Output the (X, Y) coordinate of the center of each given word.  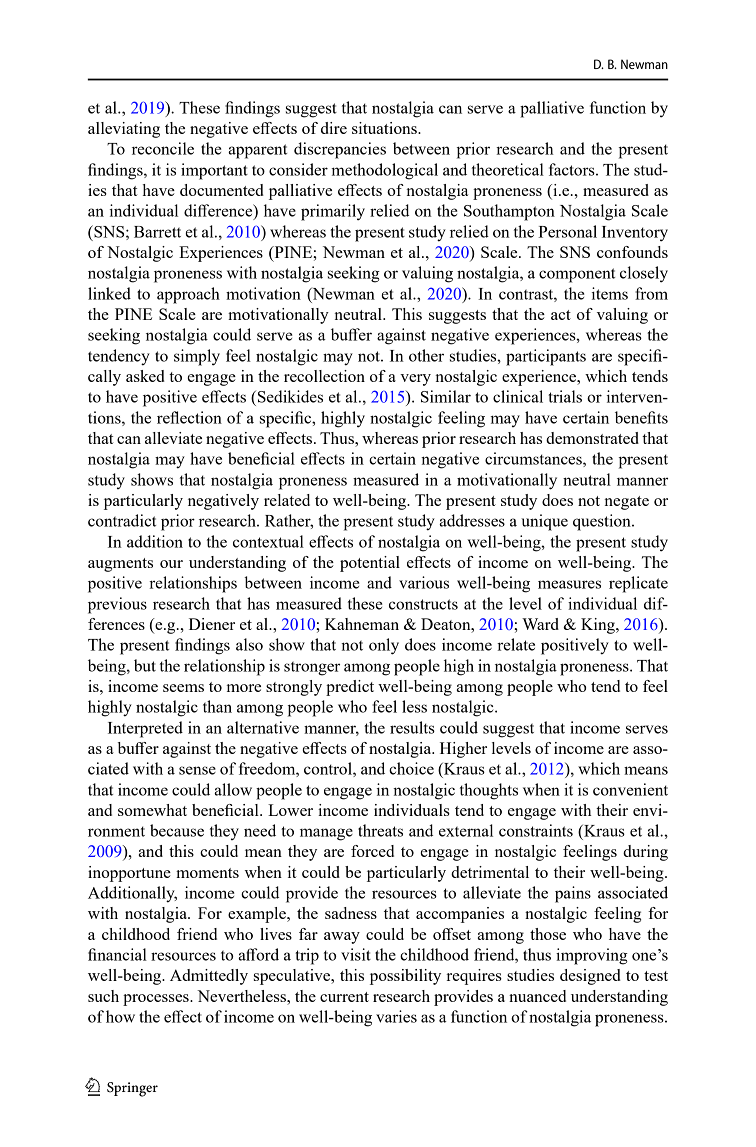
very (415, 380)
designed (590, 977)
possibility (405, 977)
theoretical (508, 169)
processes (157, 1000)
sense (197, 770)
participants (546, 357)
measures (569, 584)
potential (370, 564)
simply (197, 357)
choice (411, 768)
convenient (630, 789)
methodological (385, 171)
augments (120, 565)
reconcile (163, 148)
